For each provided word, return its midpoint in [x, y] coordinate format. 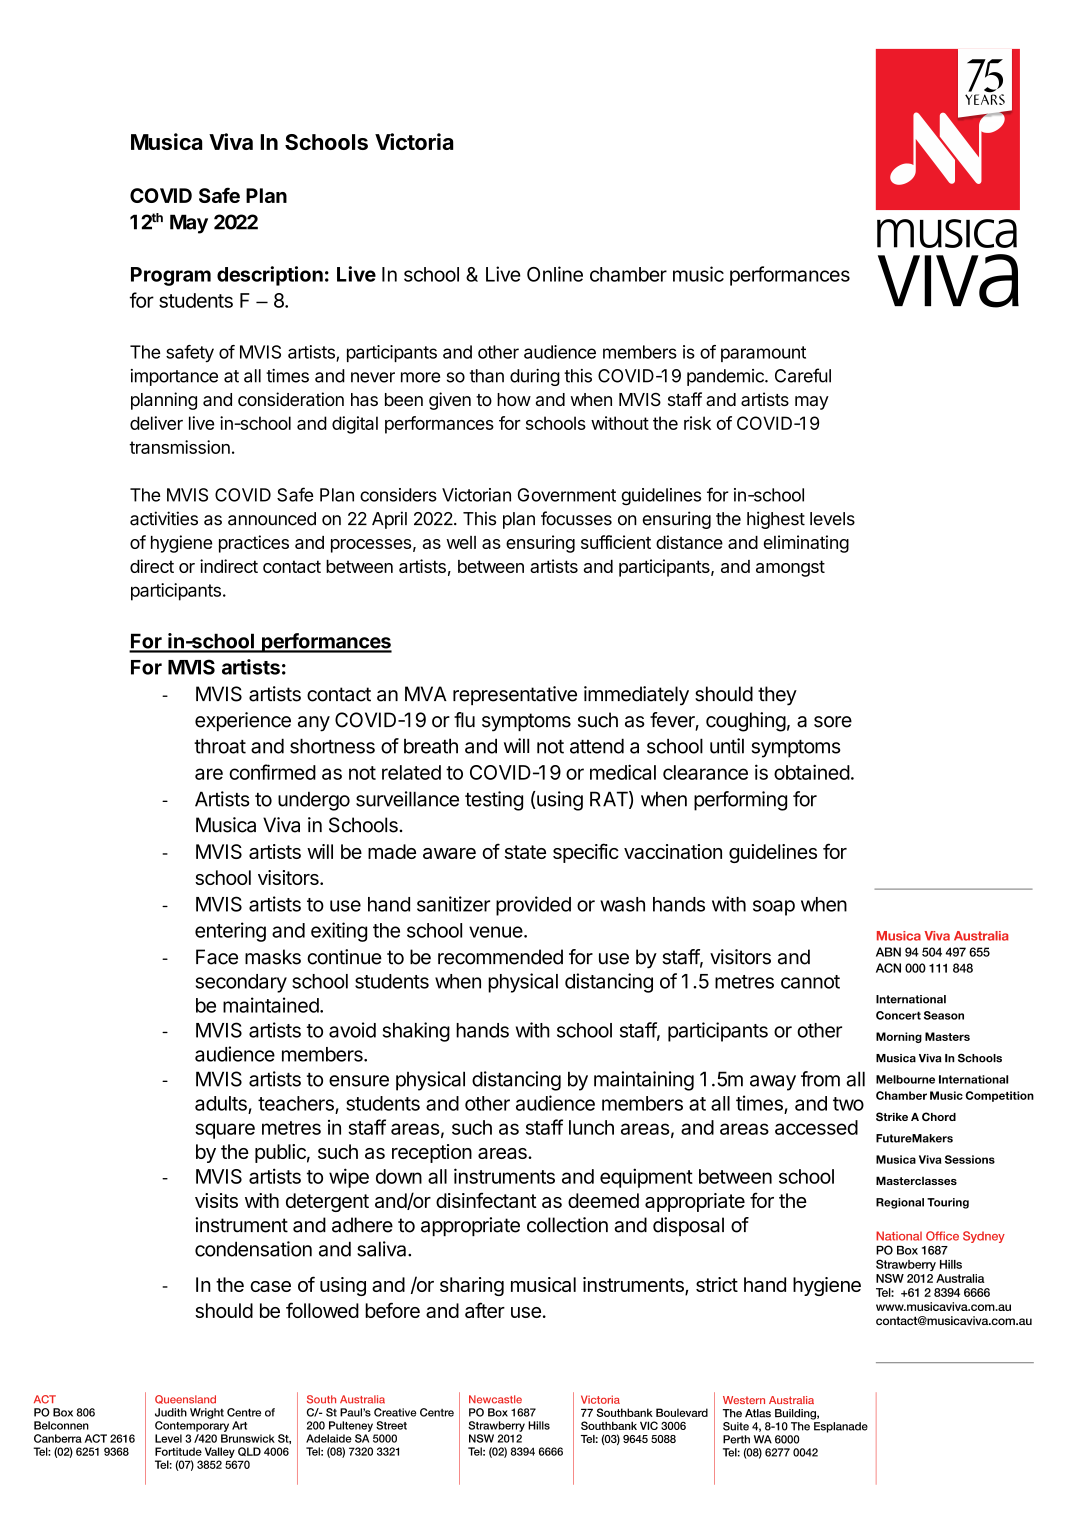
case [270, 1286]
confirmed [272, 772]
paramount [763, 354]
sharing [472, 1286]
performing [740, 801]
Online [555, 274]
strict [717, 1284]
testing [494, 801]
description [270, 276]
